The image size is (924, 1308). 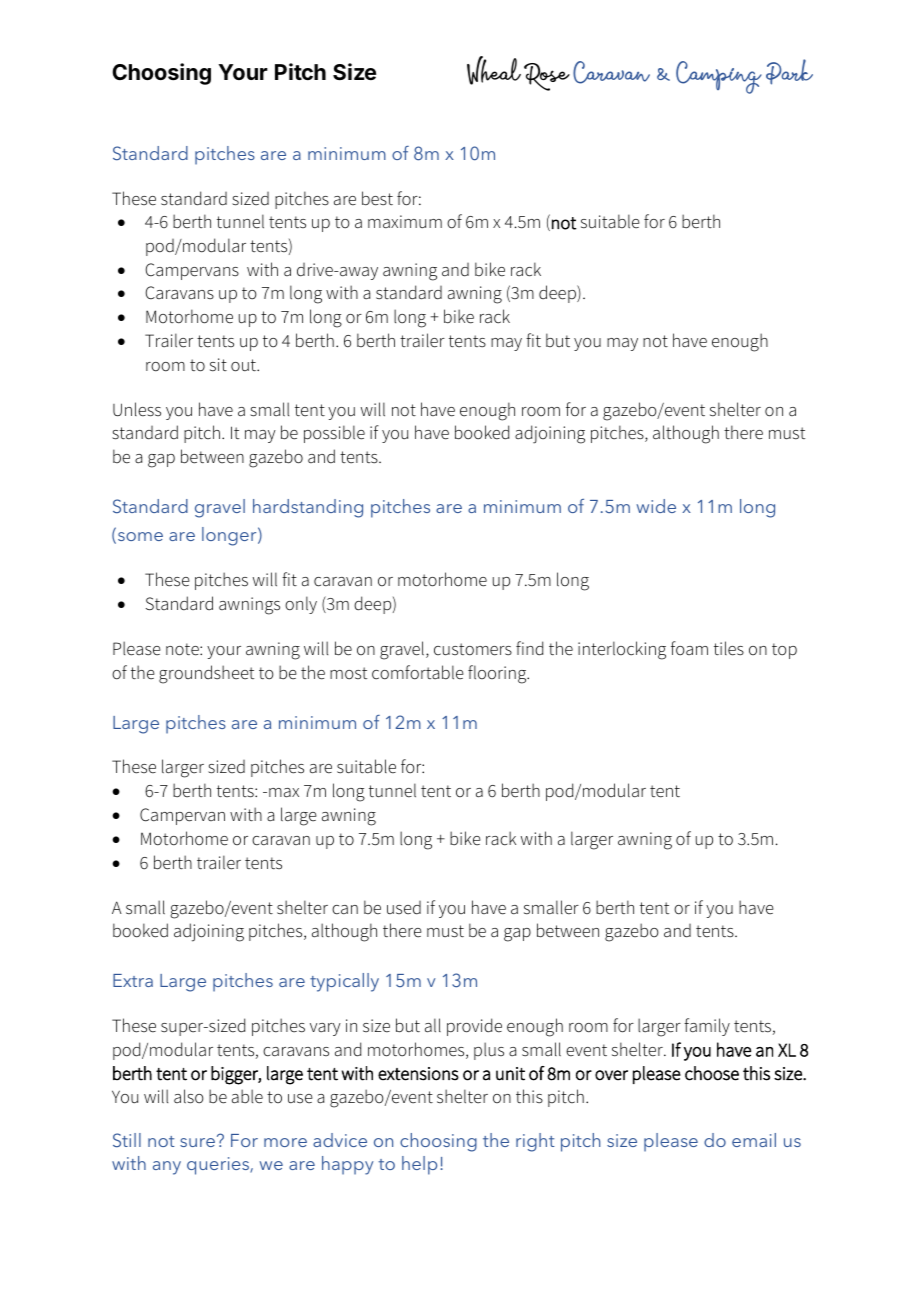 I want to click on possible, so click(x=334, y=434).
